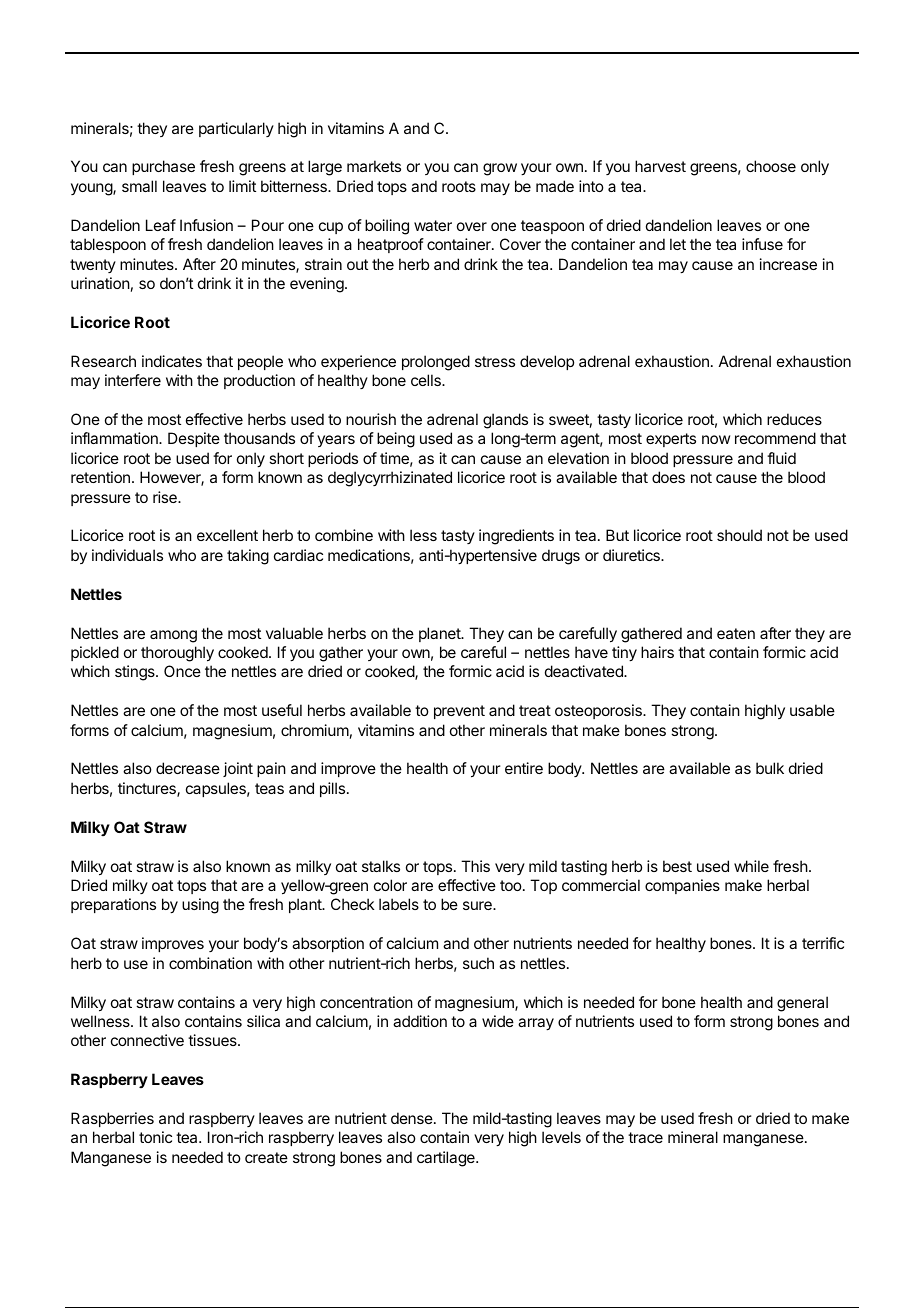 The width and height of the screenshot is (924, 1308). What do you see at coordinates (736, 633) in the screenshot?
I see `eaten` at bounding box center [736, 633].
